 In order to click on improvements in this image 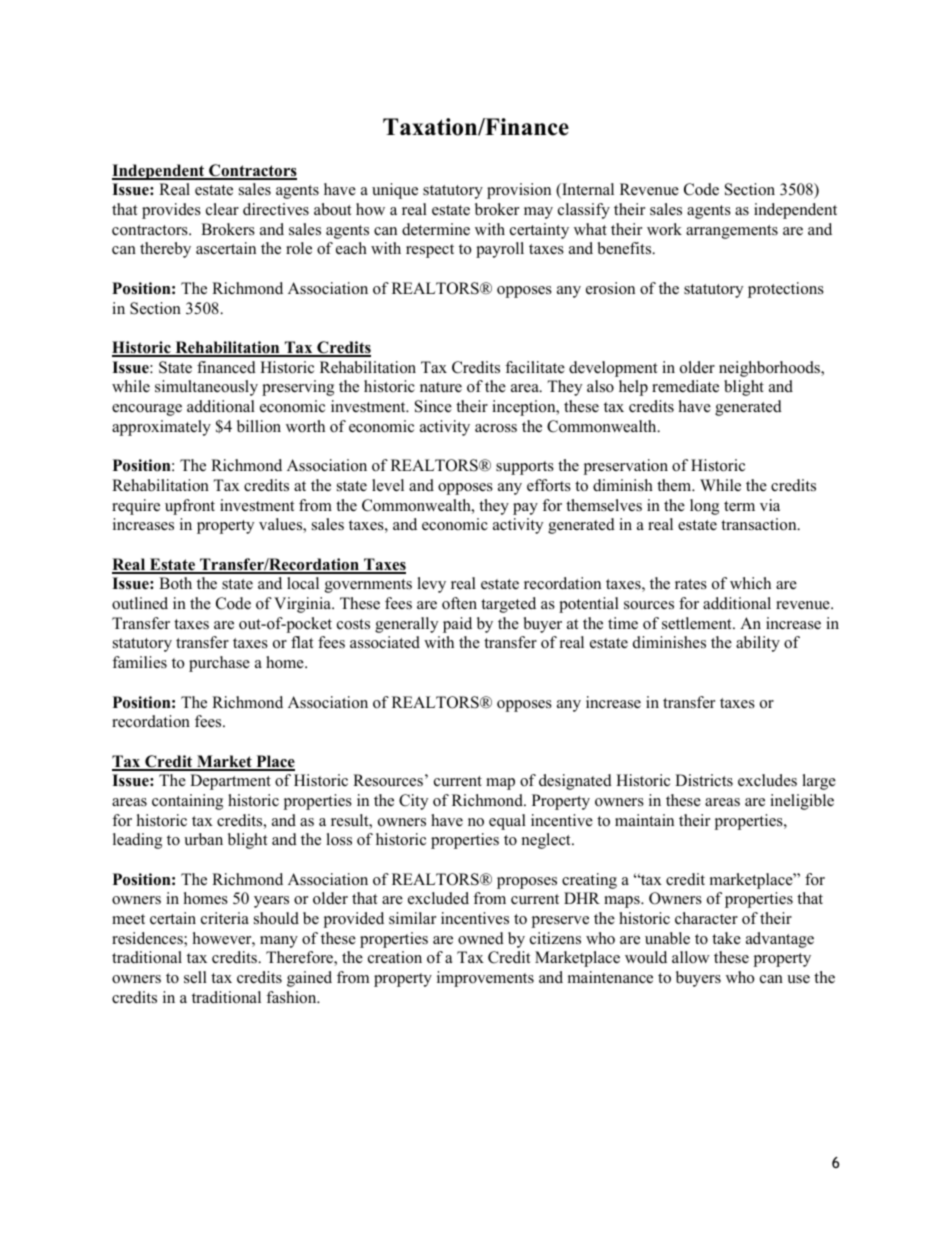, I will do `click(485, 979)`.
